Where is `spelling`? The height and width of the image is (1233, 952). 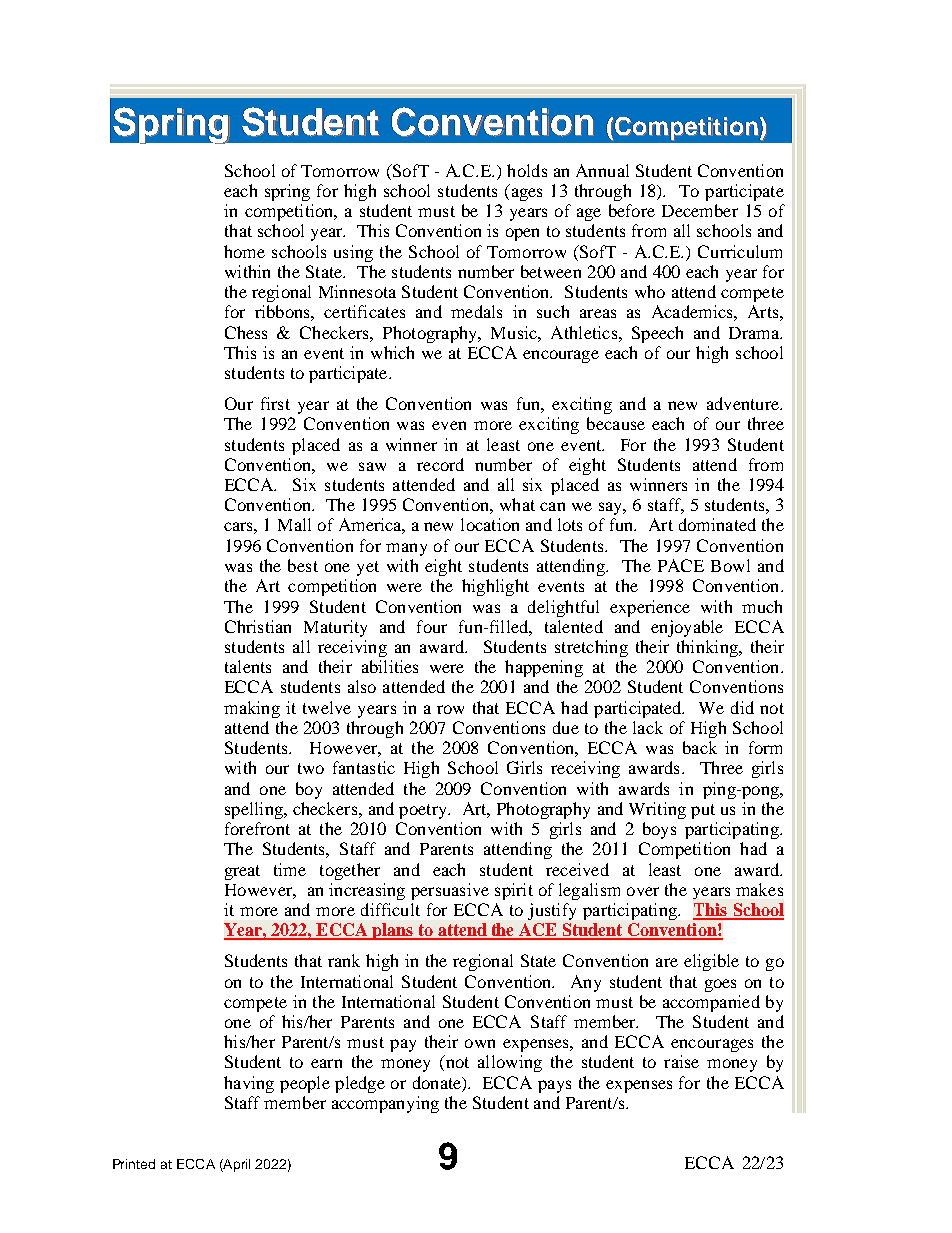
spelling is located at coordinates (255, 810).
